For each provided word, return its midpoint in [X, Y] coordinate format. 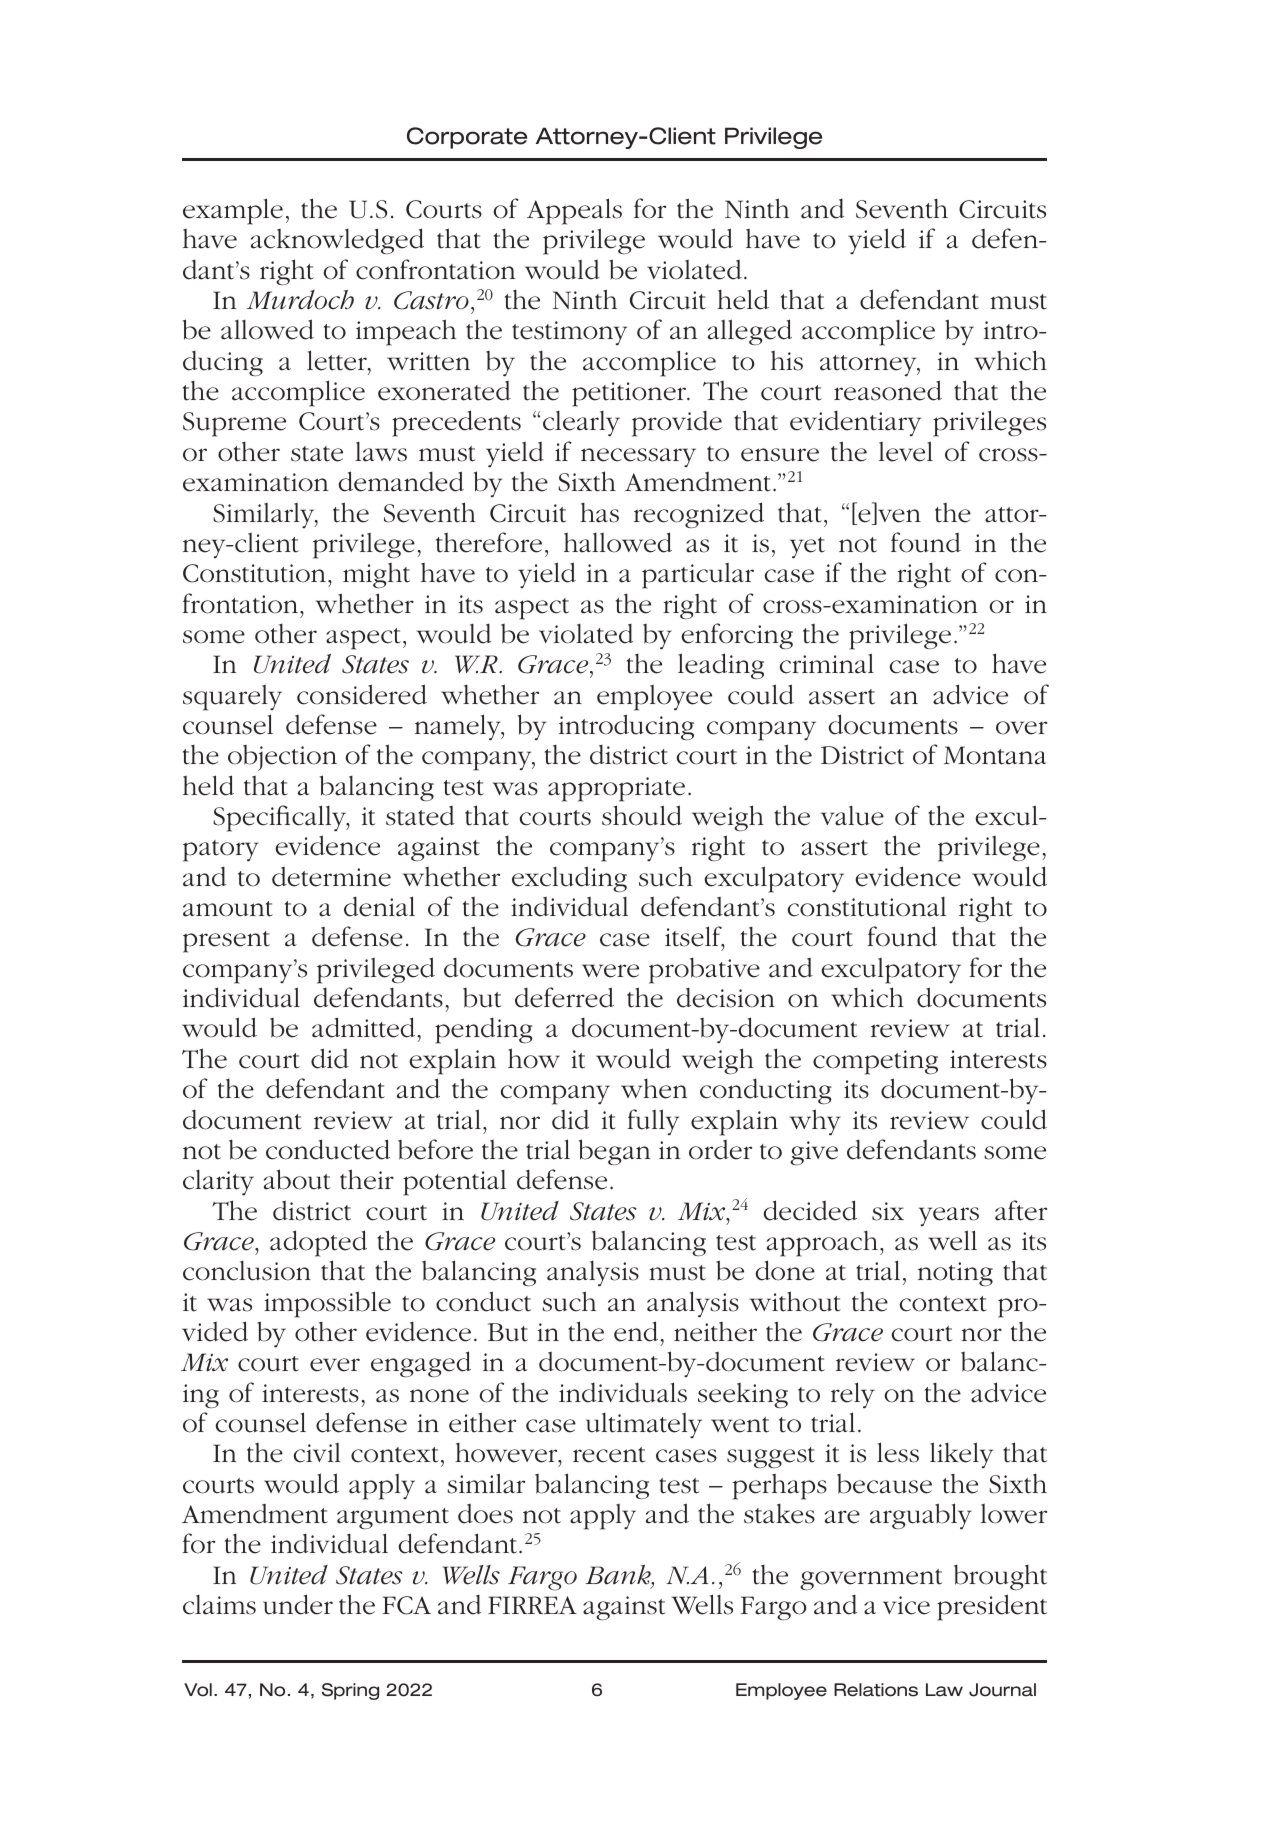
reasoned [888, 390]
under [298, 1604]
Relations [876, 1690]
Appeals [574, 211]
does [485, 1514]
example [233, 211]
